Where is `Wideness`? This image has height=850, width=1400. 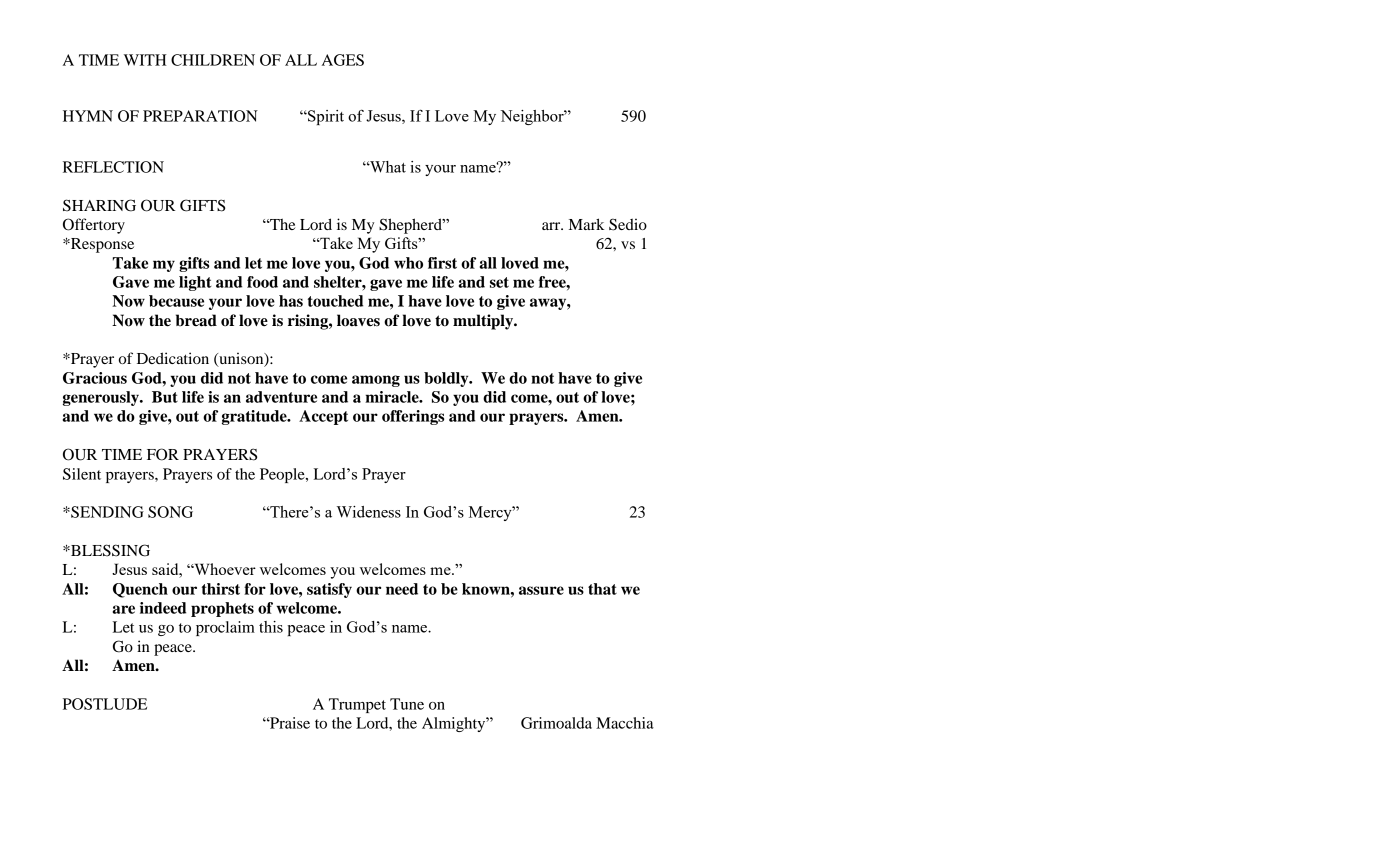
Wideness is located at coordinates (369, 512).
